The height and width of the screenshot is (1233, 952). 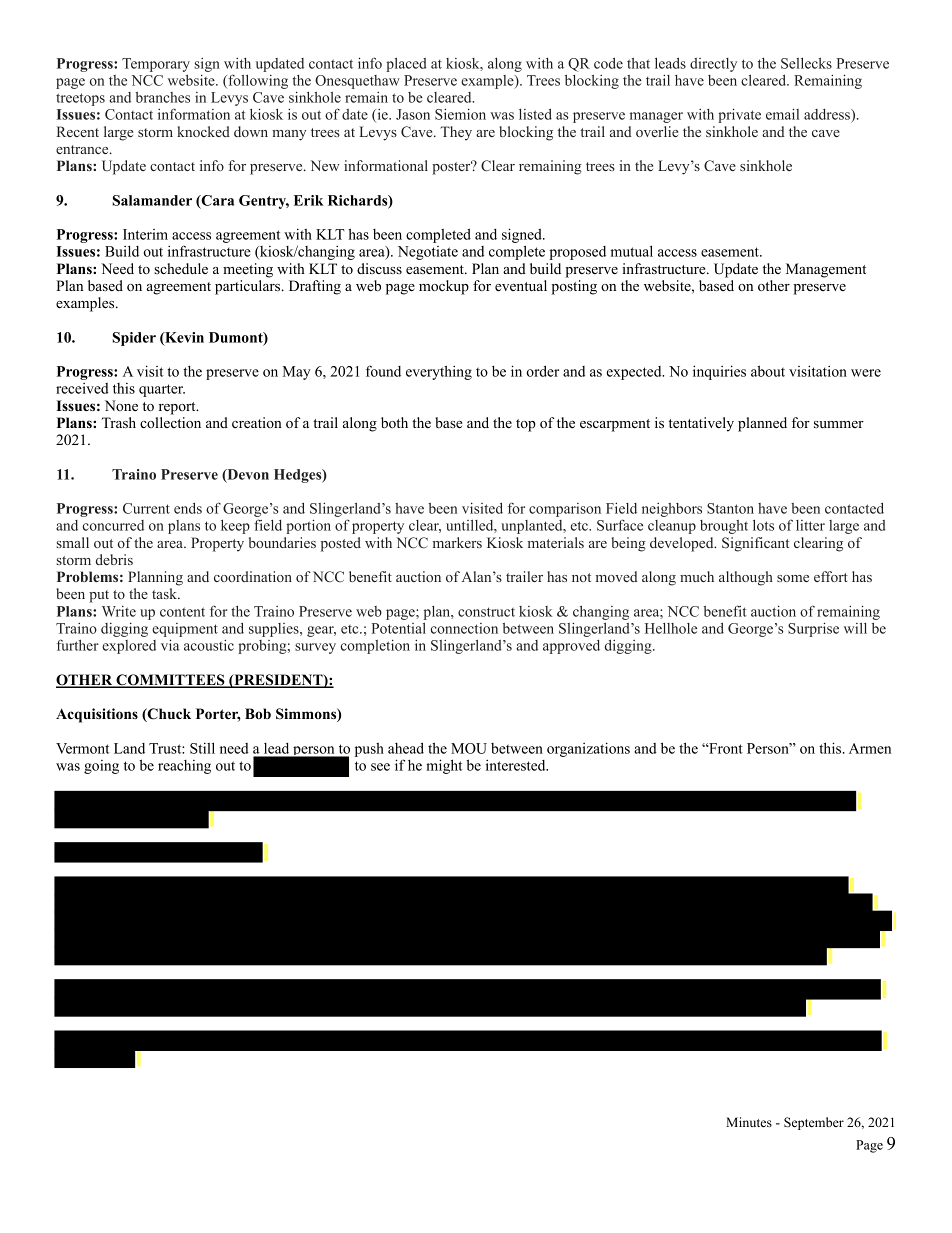 I want to click on COMMITTEES, so click(x=170, y=681).
